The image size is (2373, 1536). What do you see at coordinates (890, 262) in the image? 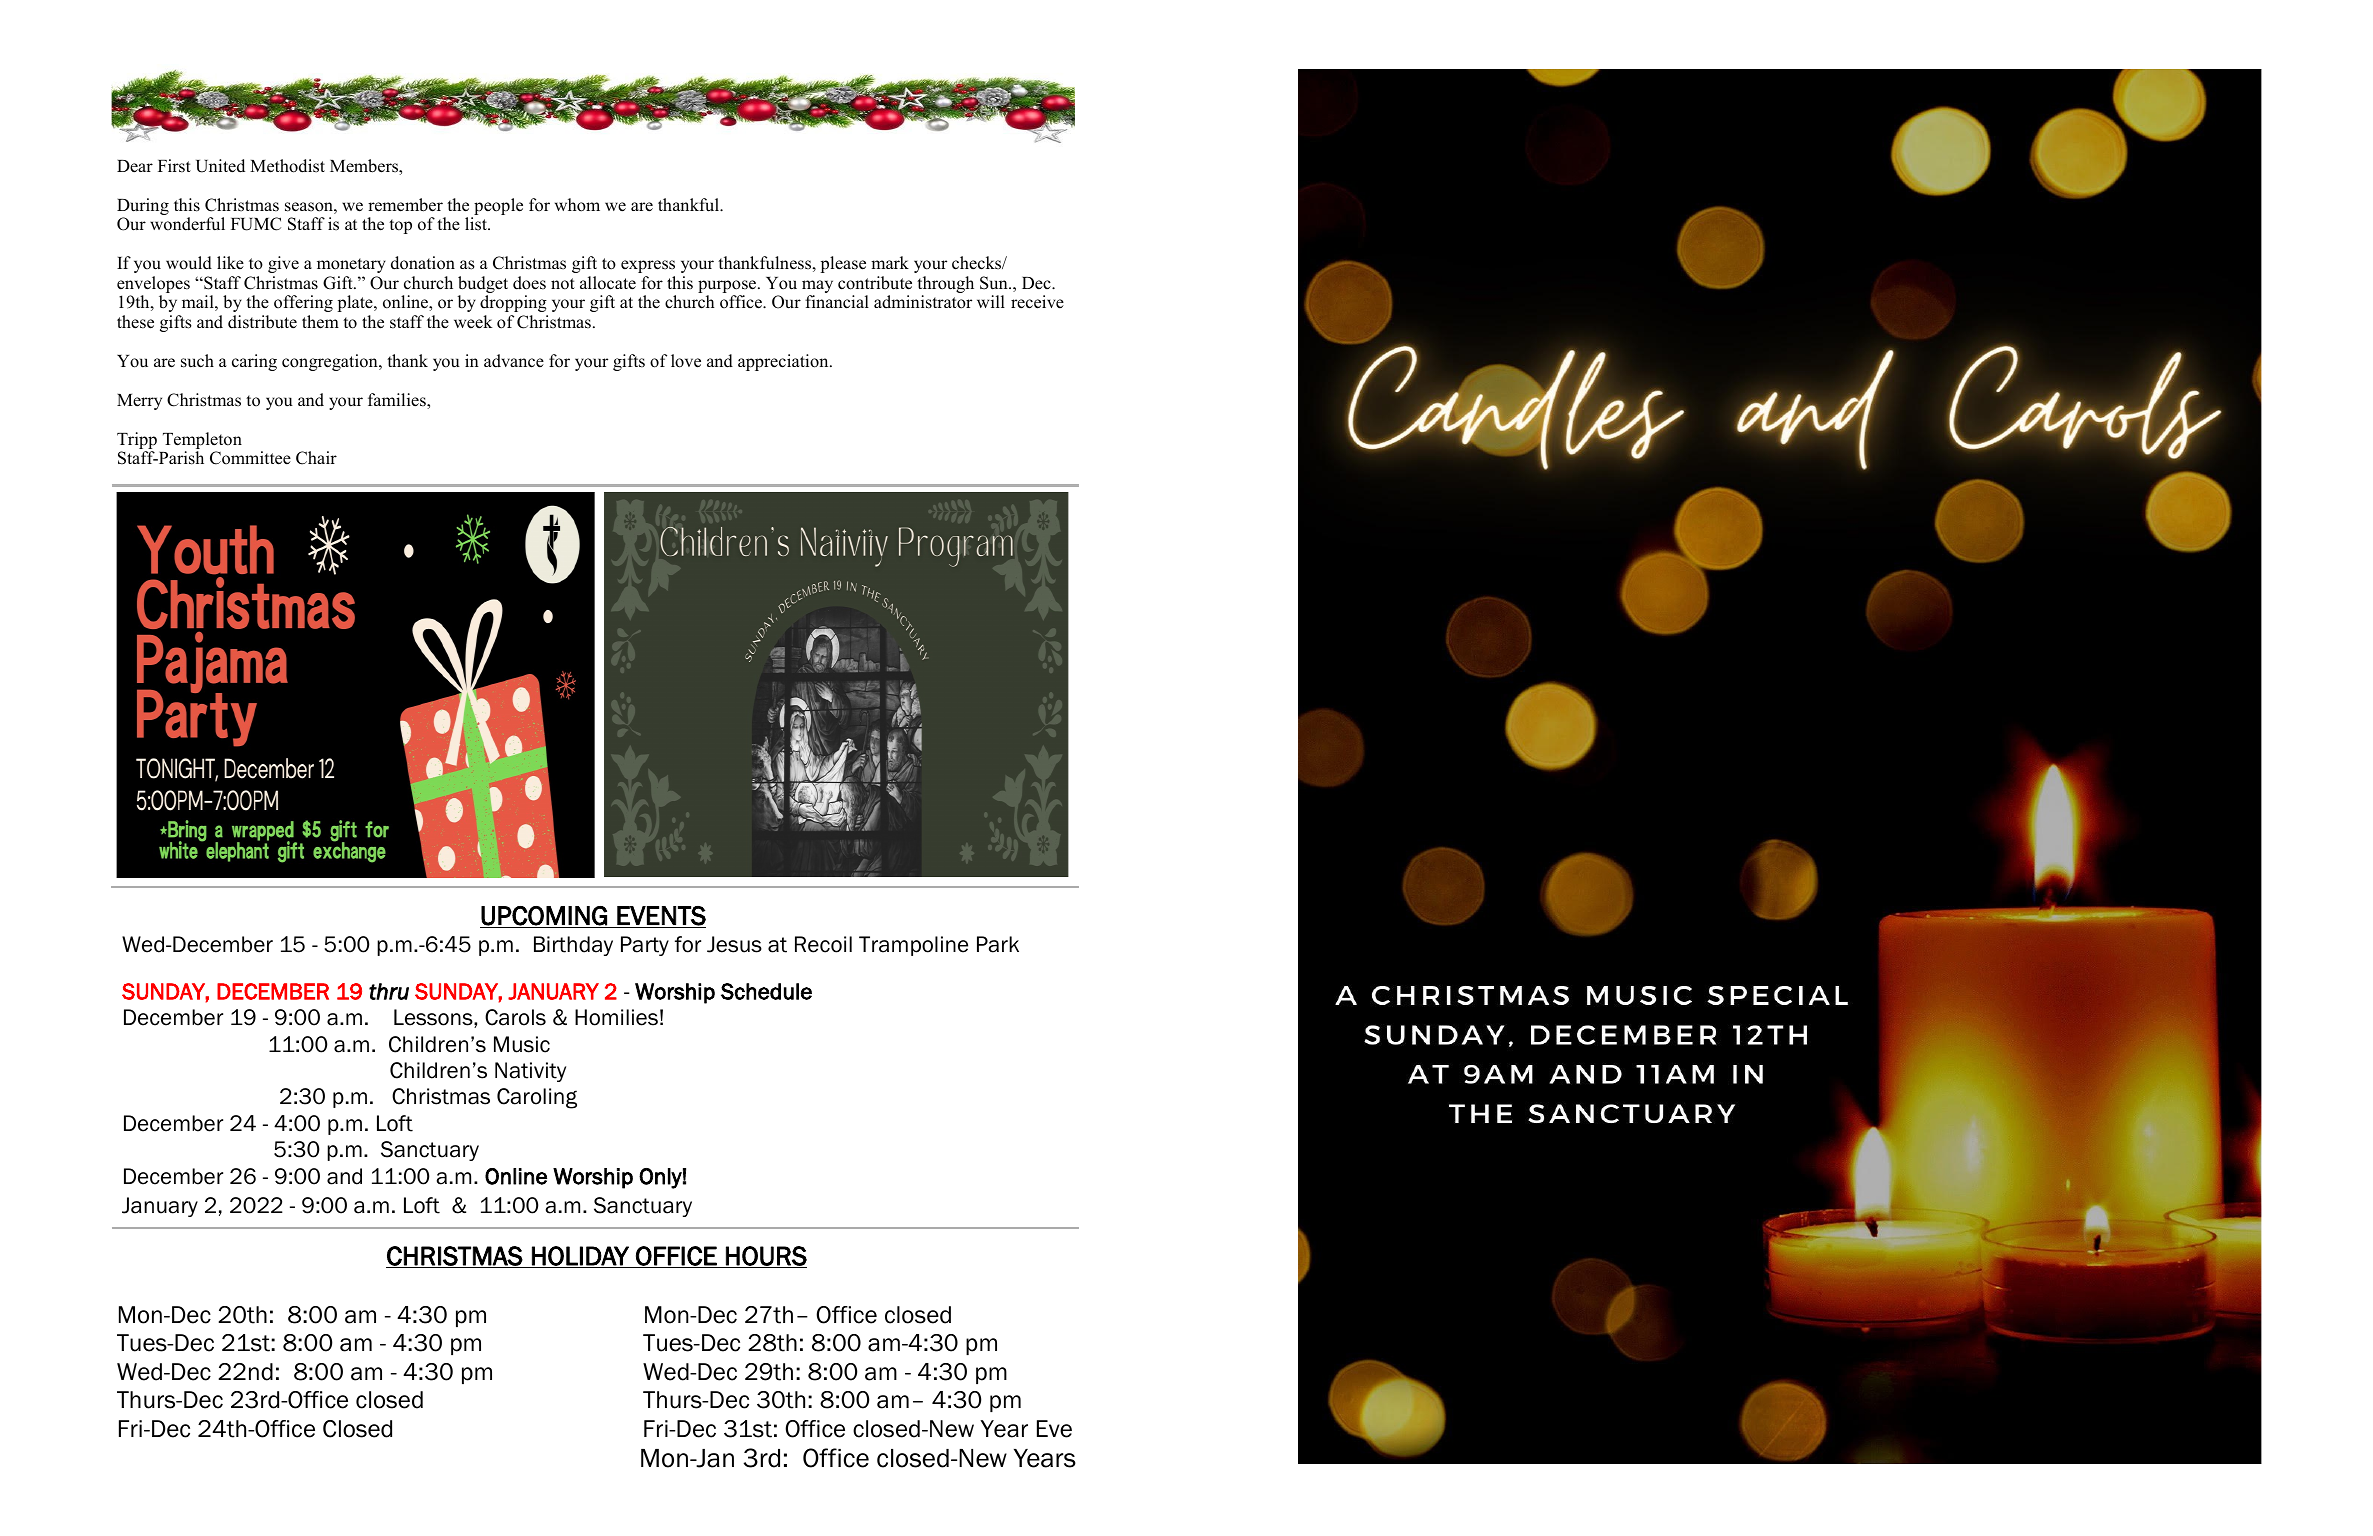
I see `mark` at bounding box center [890, 262].
